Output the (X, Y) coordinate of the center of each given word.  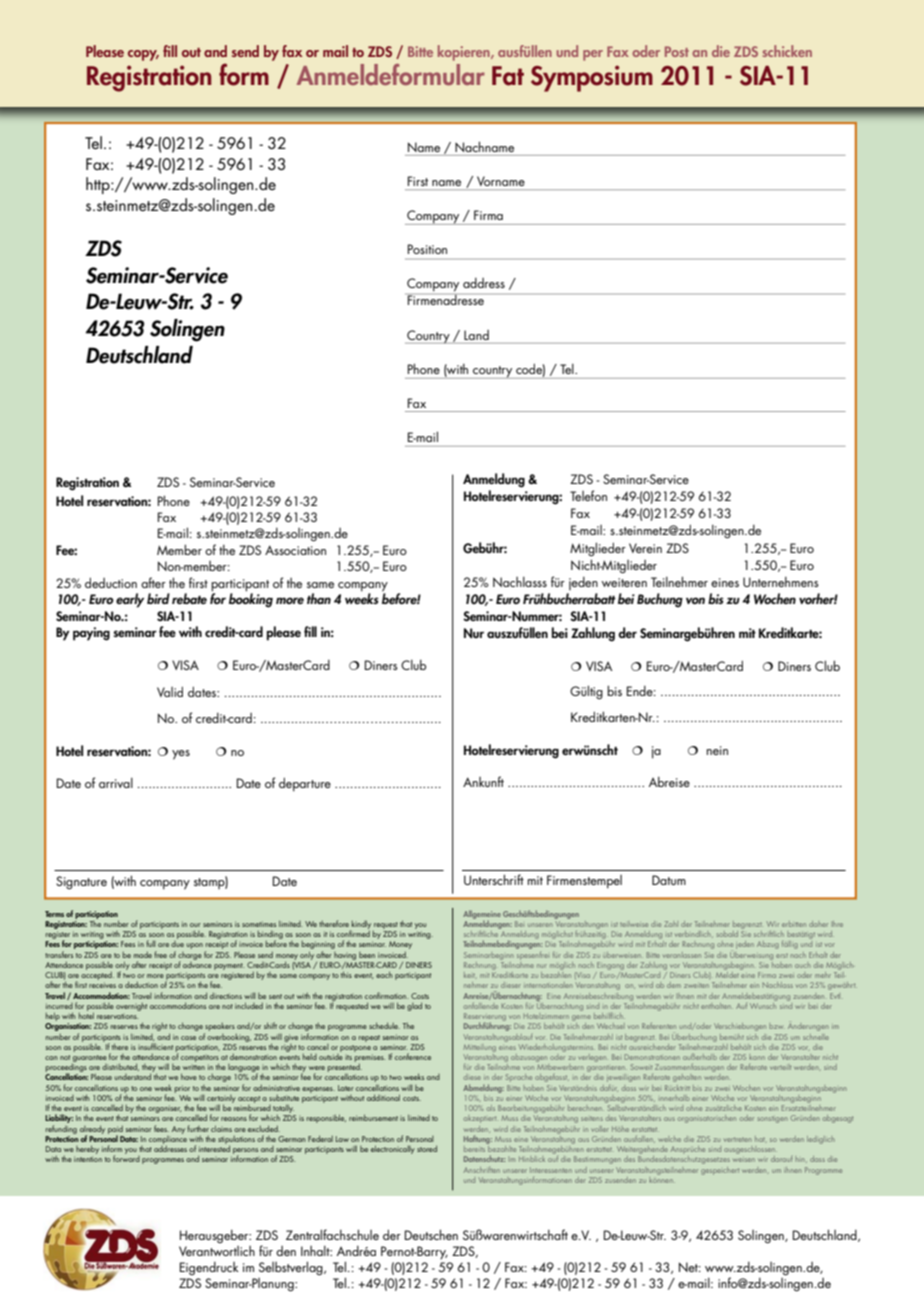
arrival (116, 783)
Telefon (588, 495)
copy (143, 55)
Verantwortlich (217, 1251)
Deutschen (431, 1234)
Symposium (592, 78)
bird (158, 598)
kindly (360, 925)
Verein (645, 548)
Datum (669, 880)
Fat (508, 76)
